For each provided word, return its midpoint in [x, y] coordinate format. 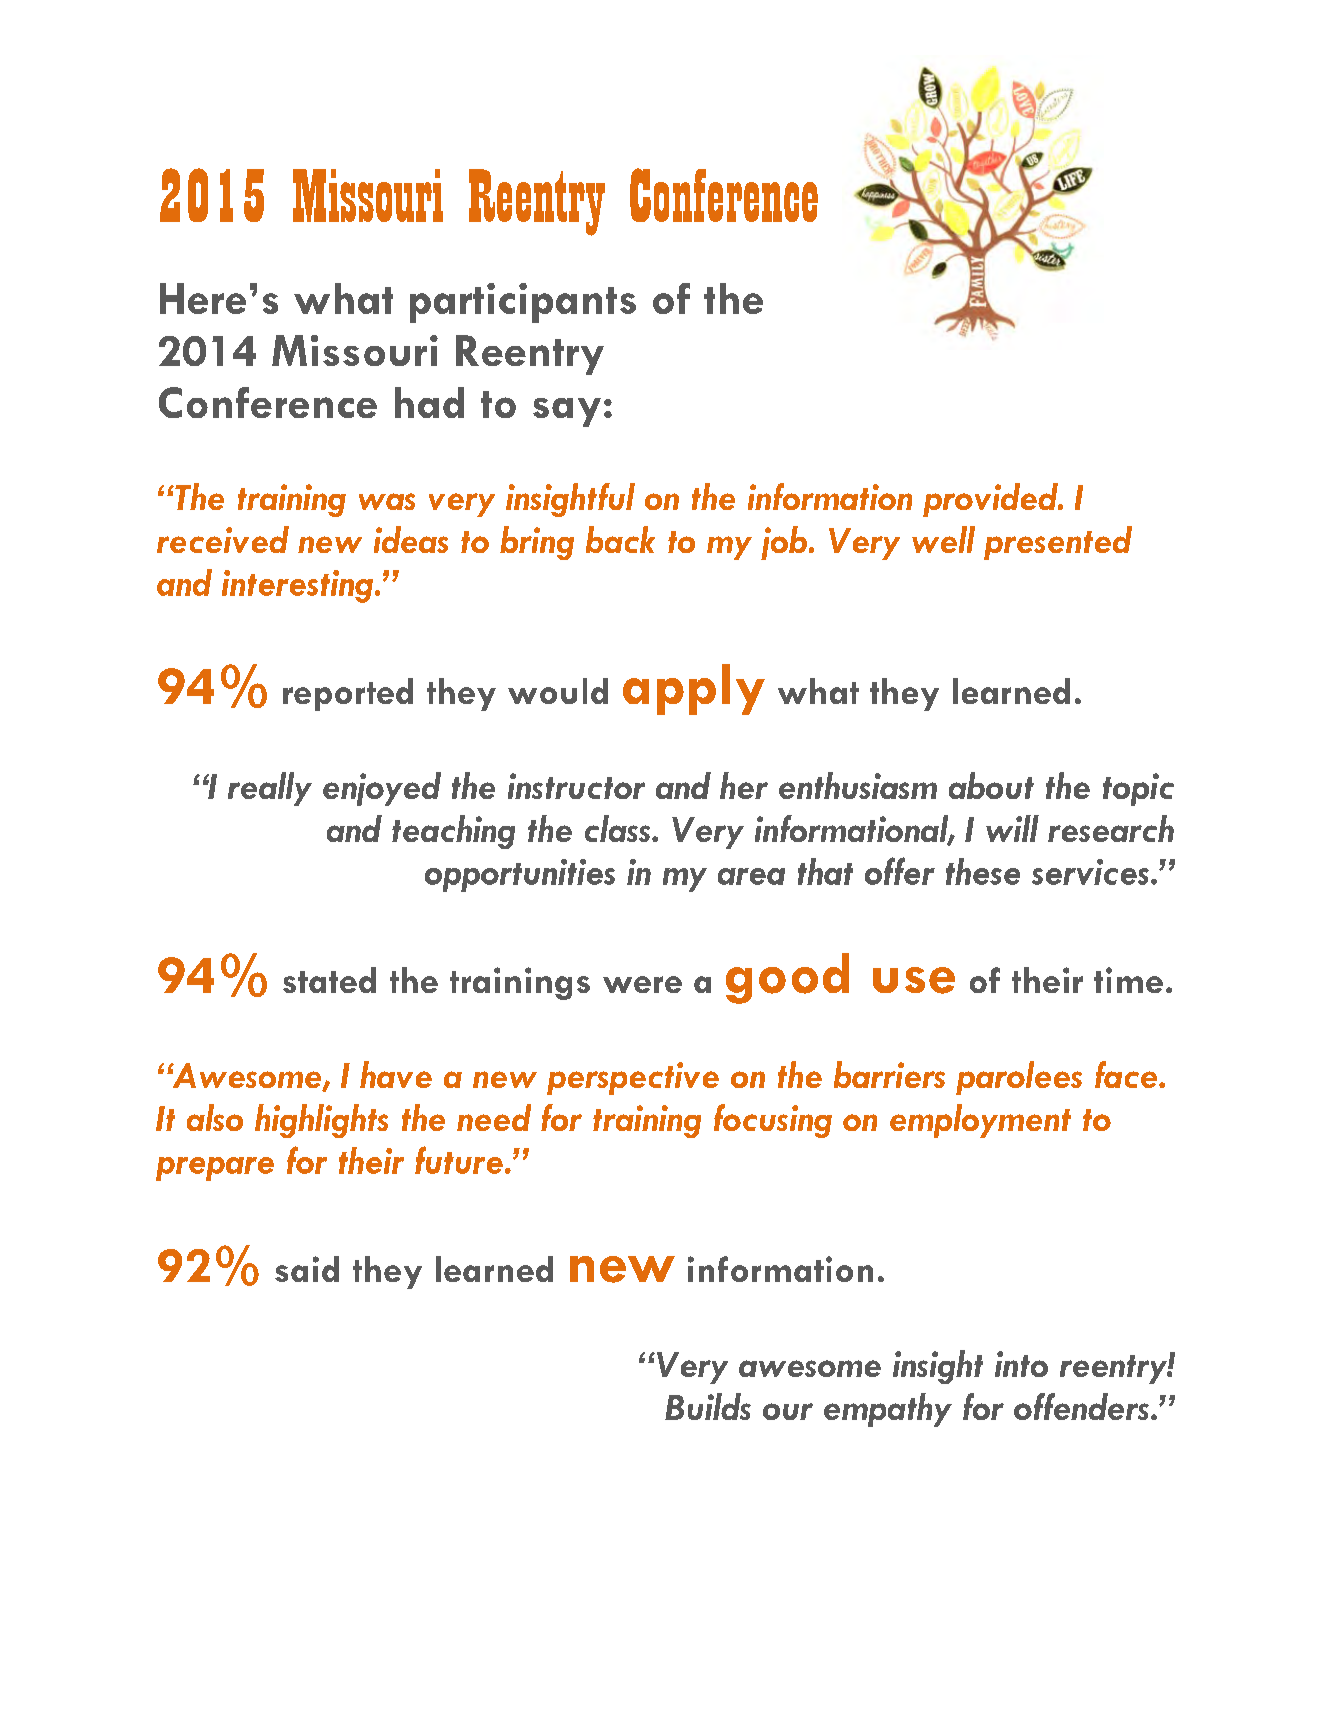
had [429, 402]
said [307, 1269]
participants [523, 303]
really [270, 789]
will [1012, 828]
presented [1058, 543]
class [619, 828]
